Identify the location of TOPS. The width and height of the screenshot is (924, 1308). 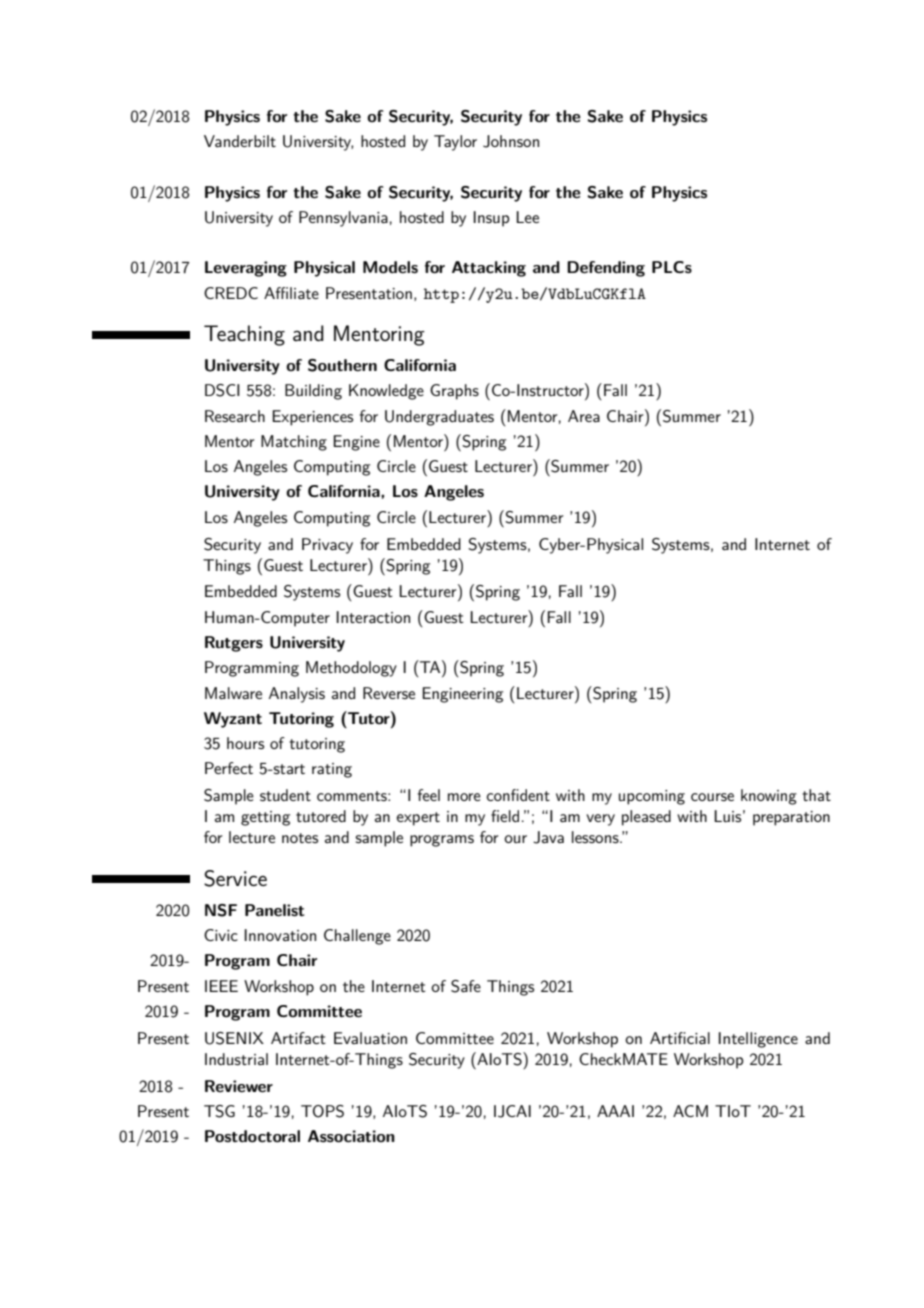
(322, 1111).
